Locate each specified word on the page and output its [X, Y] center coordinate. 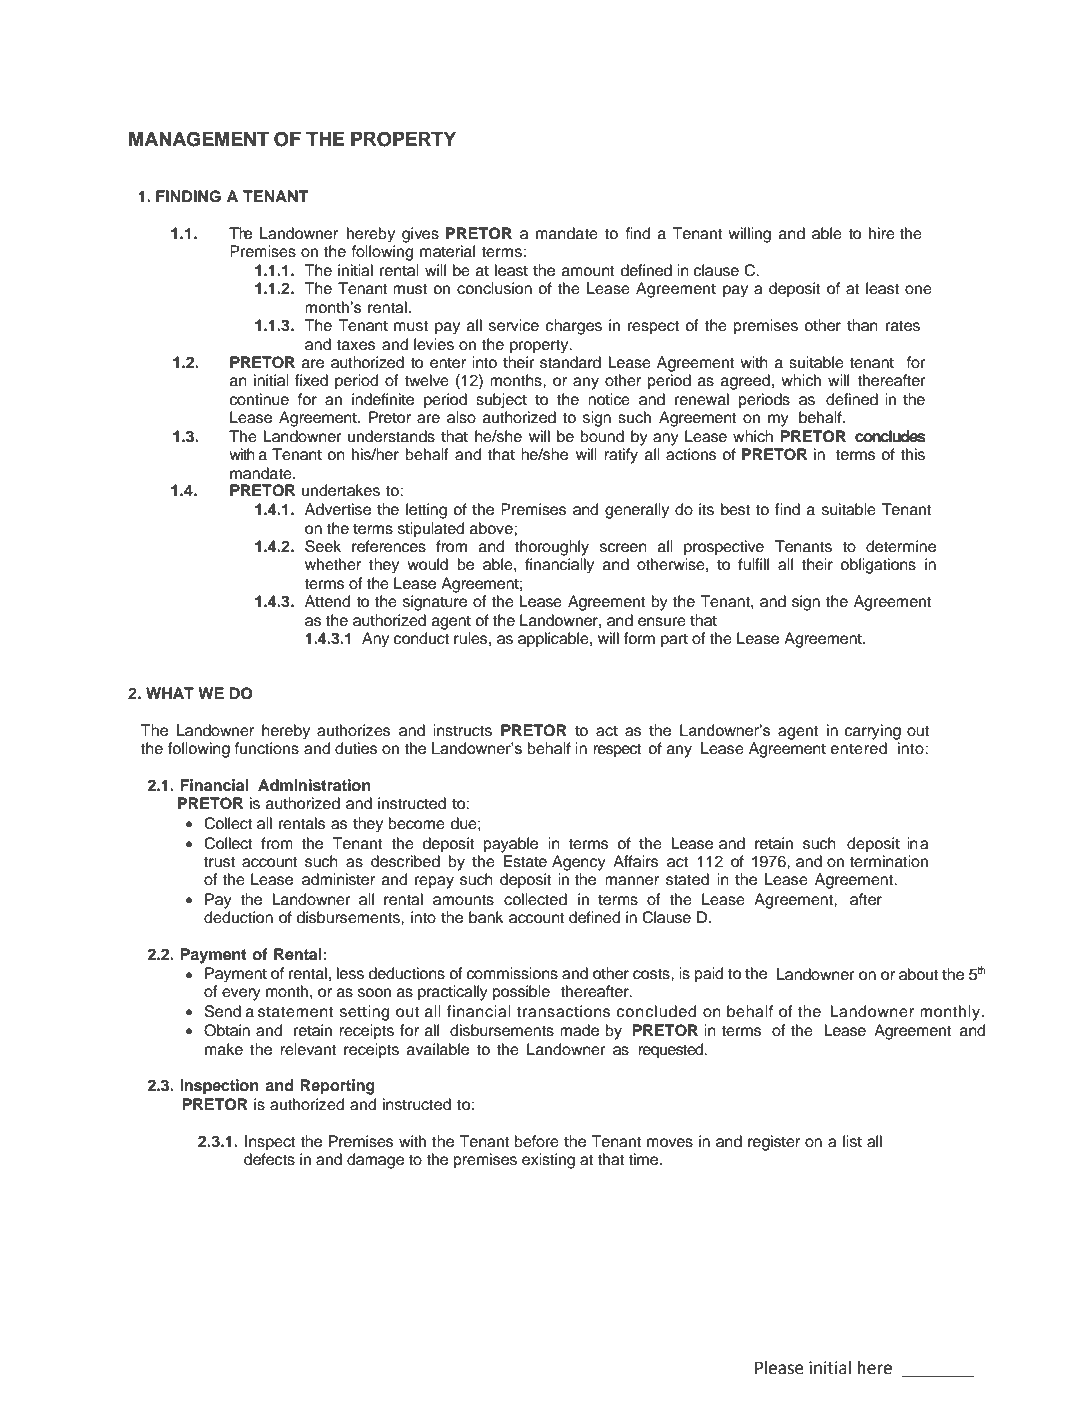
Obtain [227, 1030]
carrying [873, 732]
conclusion [494, 288]
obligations [878, 566]
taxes [356, 345]
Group [207, 1323]
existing [548, 1161]
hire [882, 233]
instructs [462, 730]
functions [267, 748]
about [919, 974]
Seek [323, 546]
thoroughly [552, 548]
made [579, 1030]
